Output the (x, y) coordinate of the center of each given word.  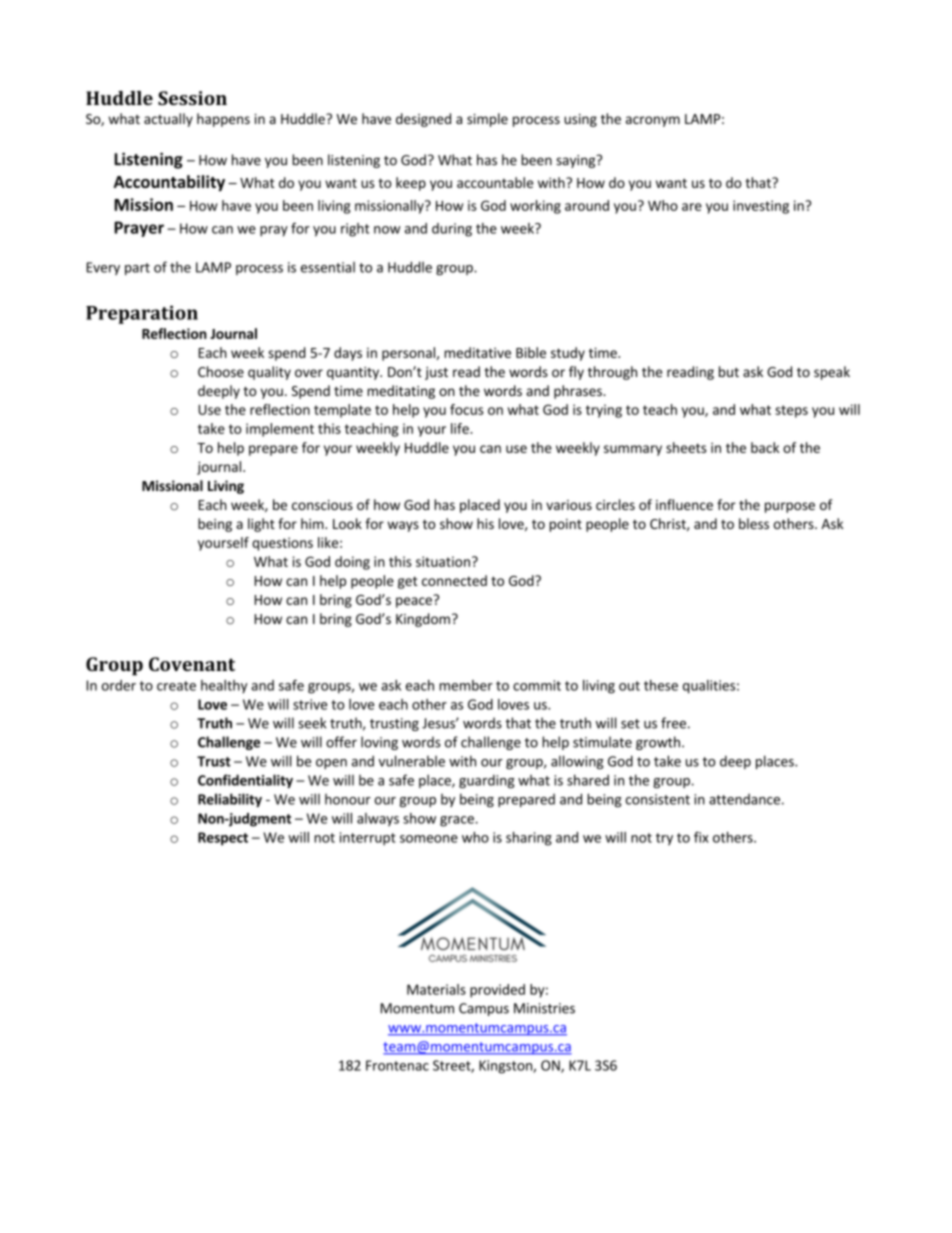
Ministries (544, 1008)
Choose (221, 371)
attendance (744, 799)
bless (754, 523)
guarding (487, 781)
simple (487, 120)
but (729, 371)
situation (443, 561)
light (261, 525)
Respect (223, 839)
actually (168, 120)
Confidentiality (245, 781)
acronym (653, 121)
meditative (477, 352)
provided (497, 991)
